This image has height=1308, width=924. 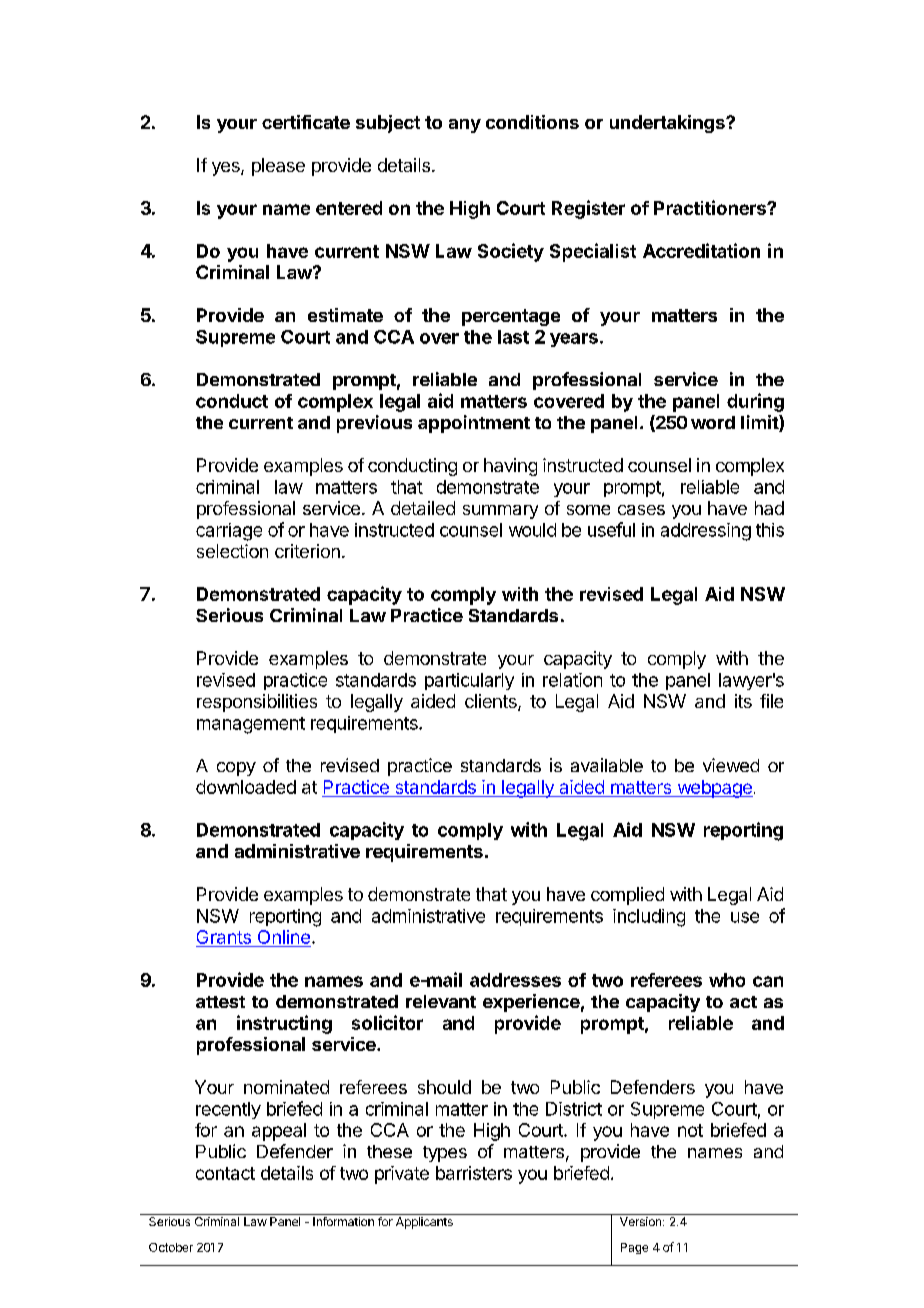 I want to click on its, so click(x=743, y=701).
